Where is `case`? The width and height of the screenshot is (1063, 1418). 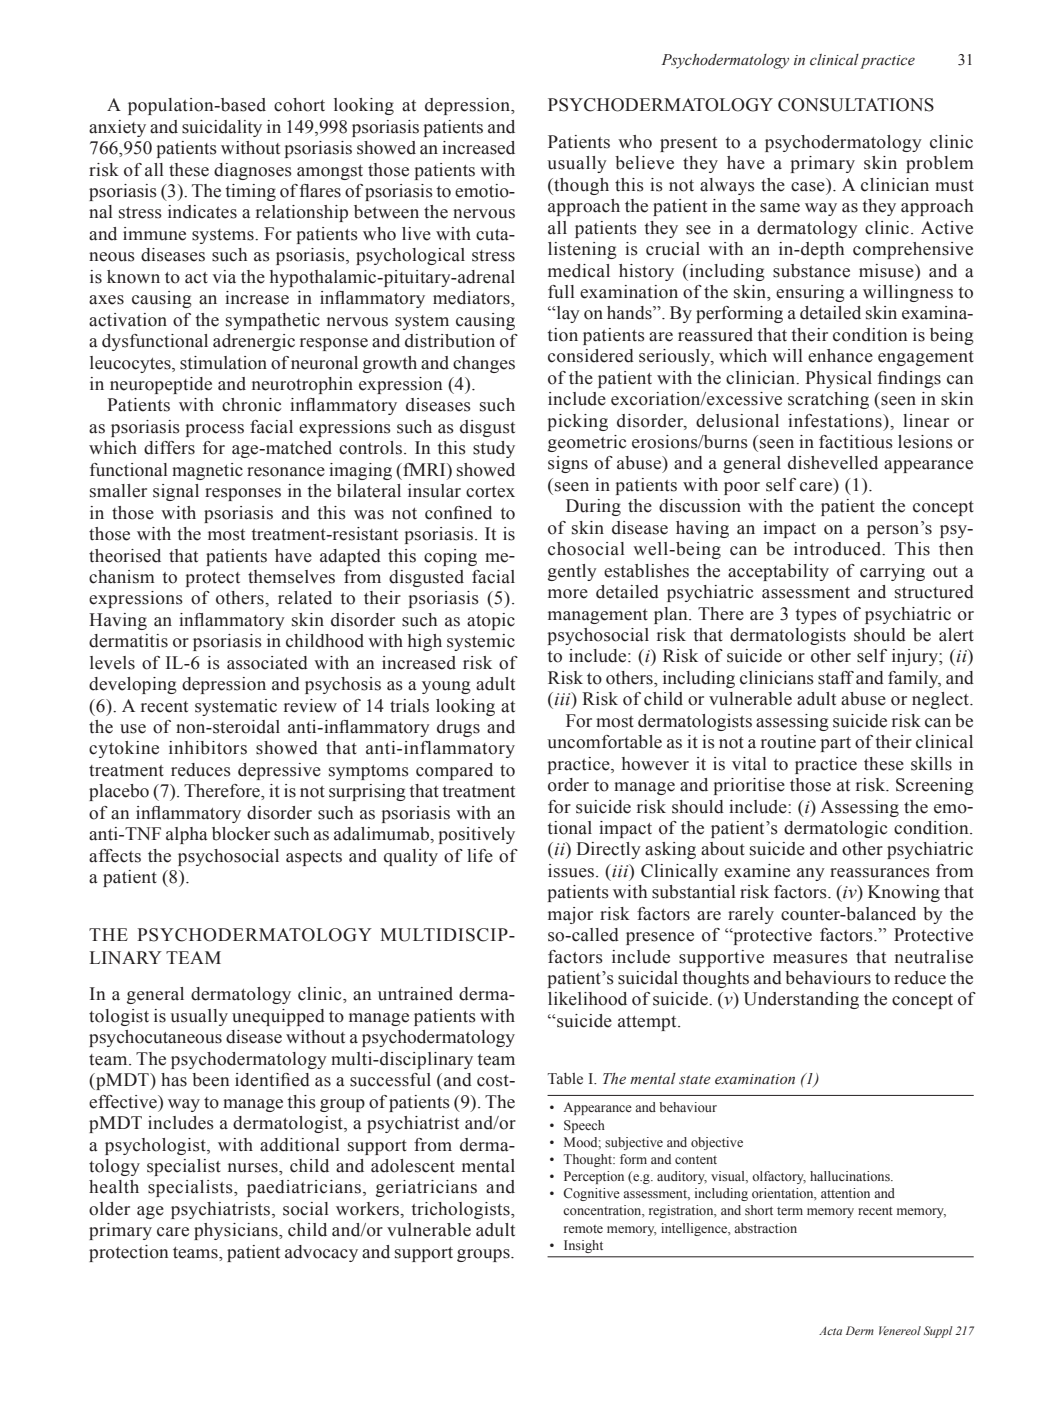
case is located at coordinates (808, 187).
